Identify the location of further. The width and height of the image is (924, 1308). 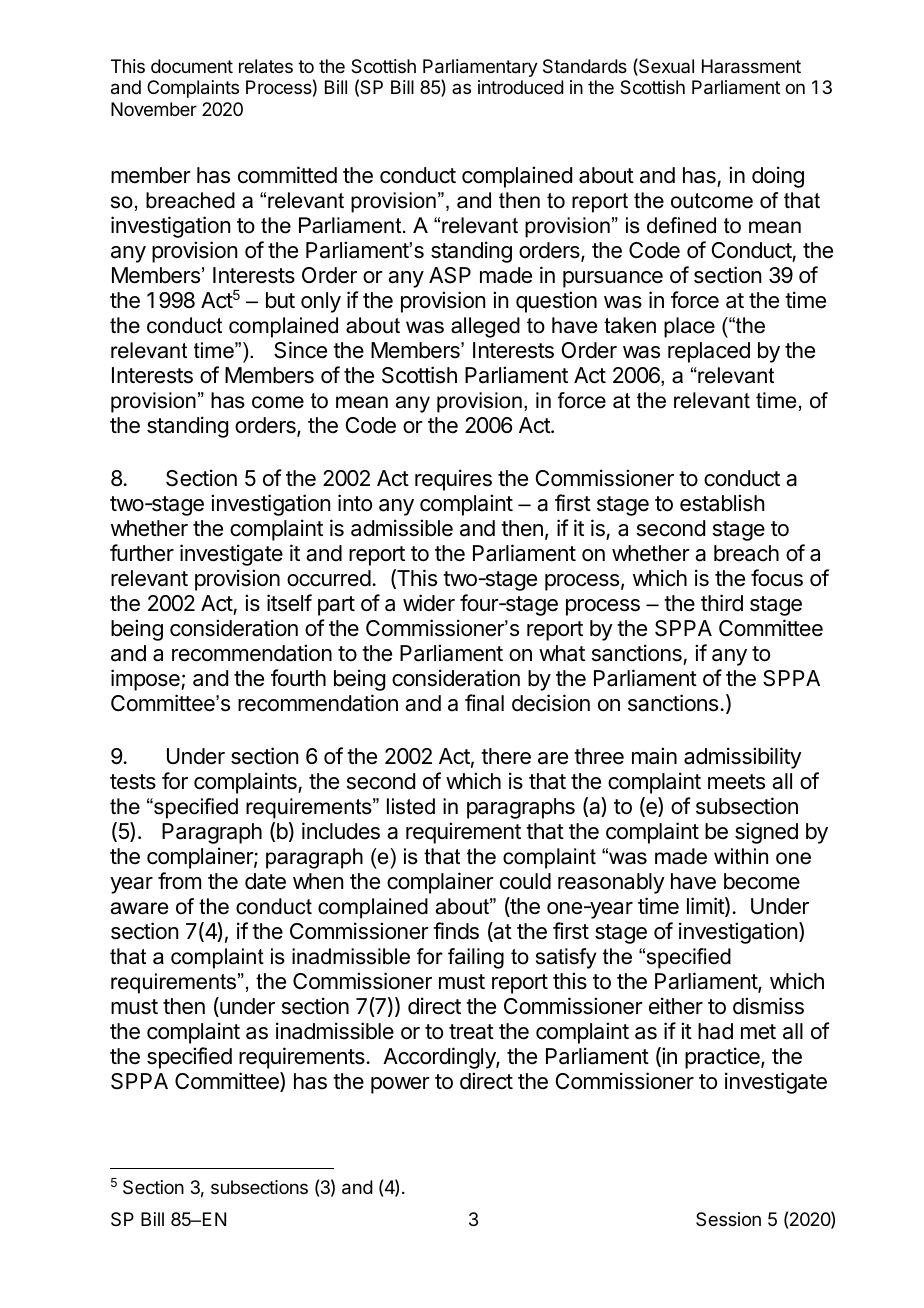
(142, 553).
